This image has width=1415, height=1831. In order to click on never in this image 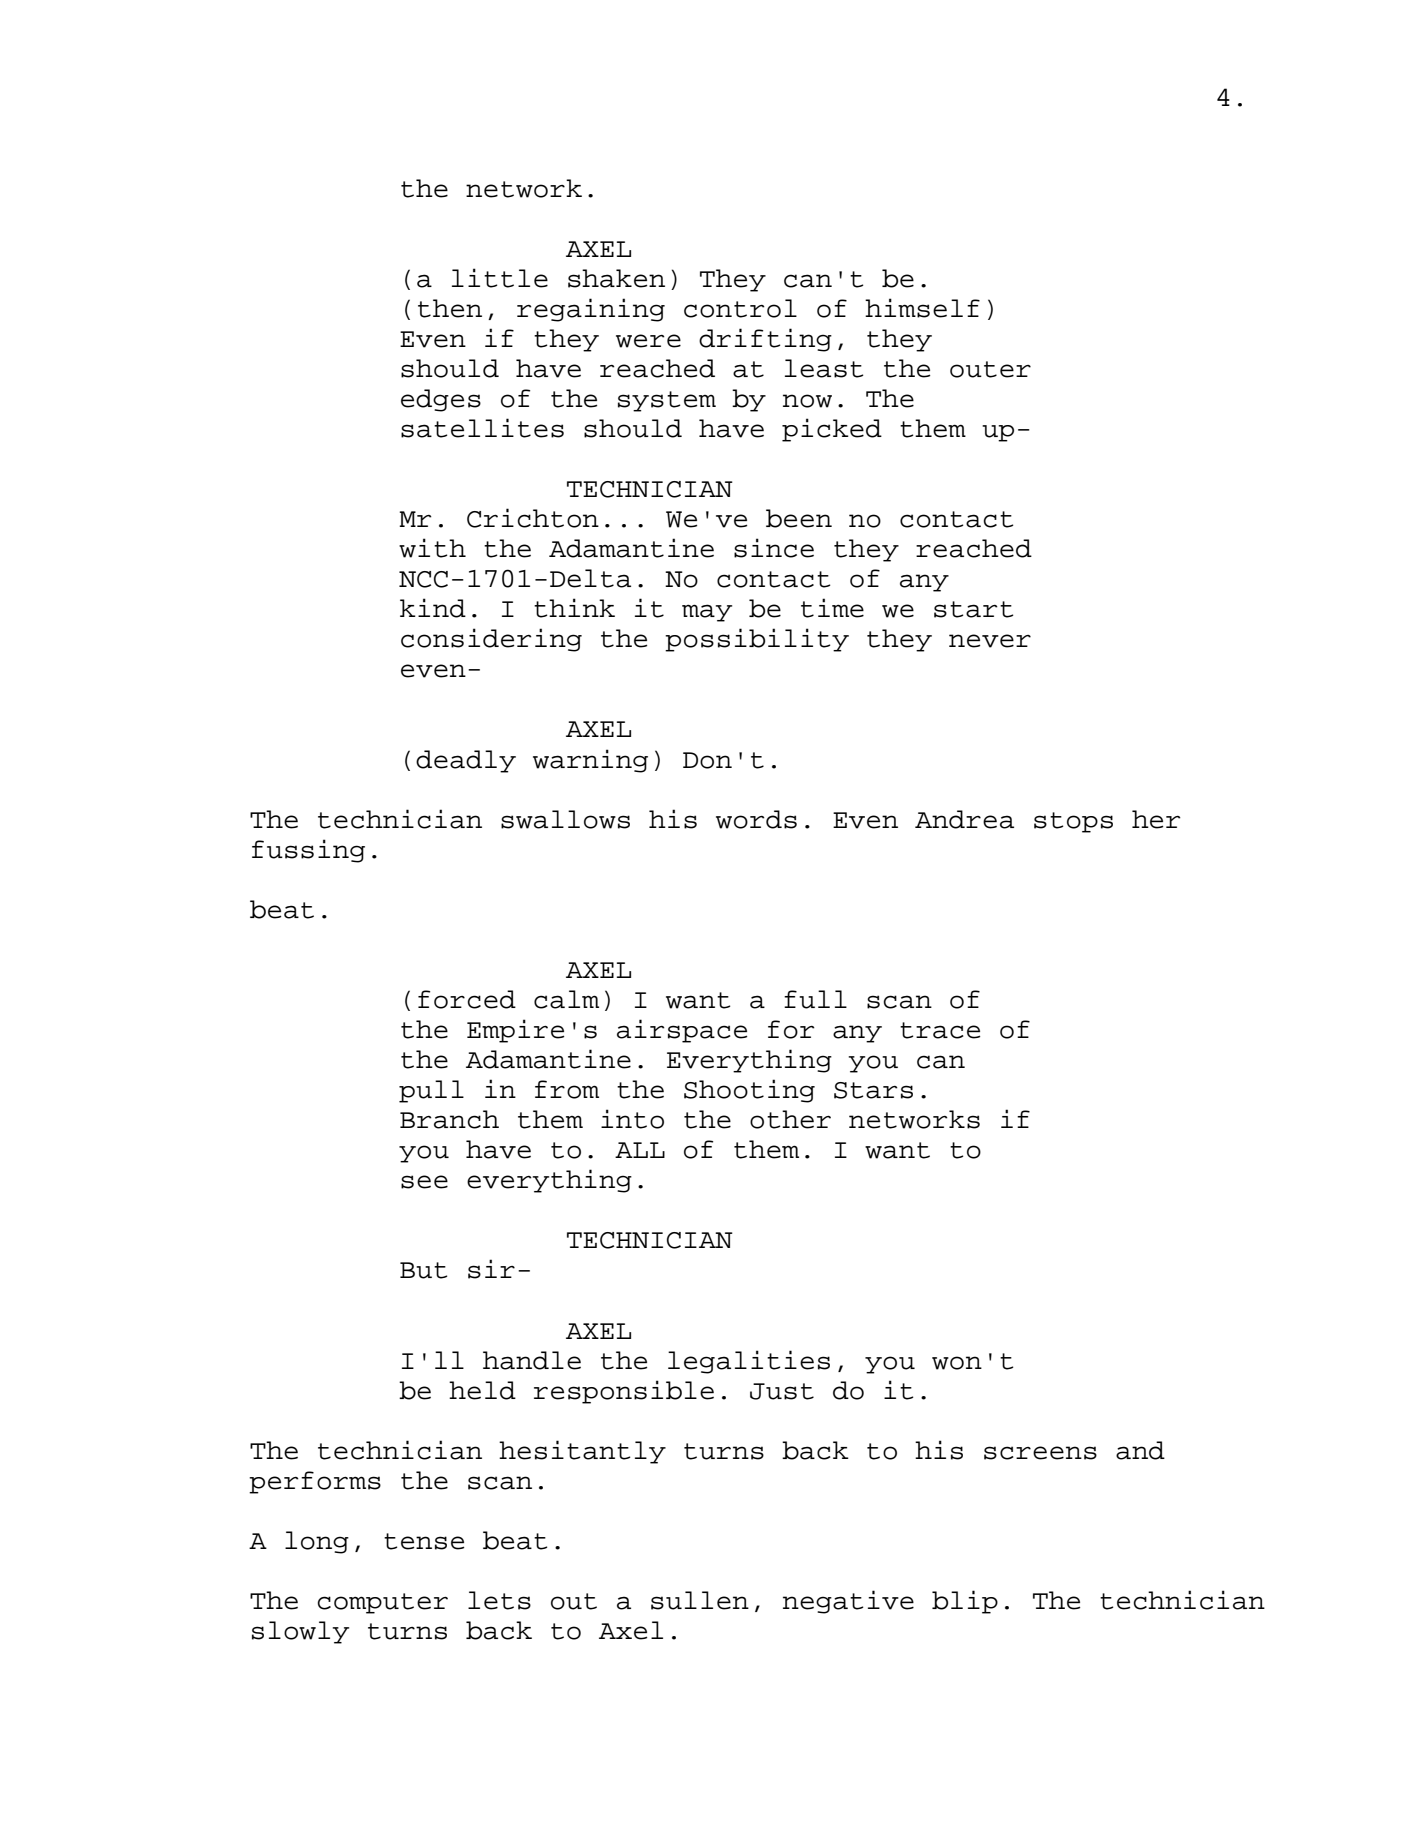, I will do `click(990, 641)`.
